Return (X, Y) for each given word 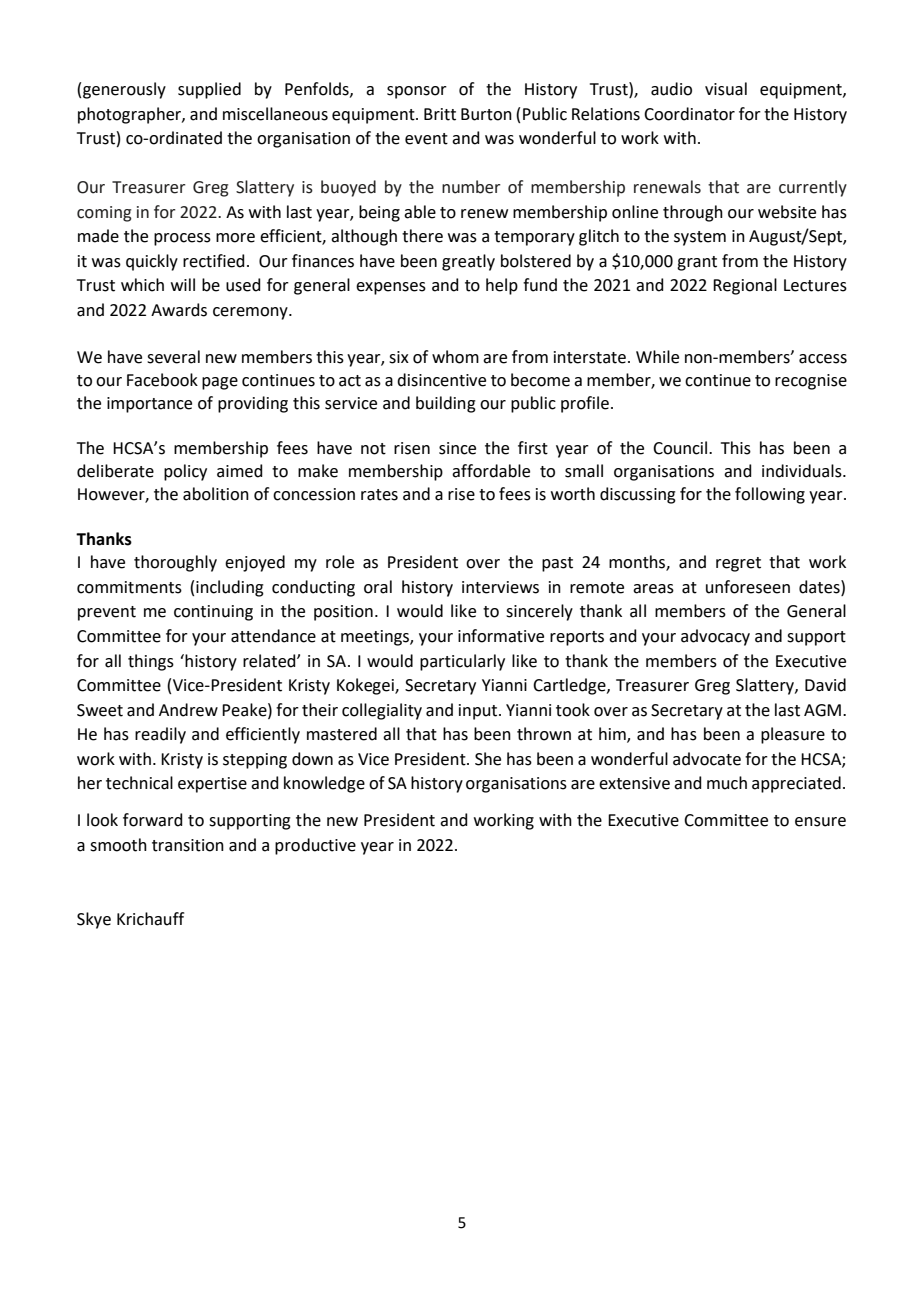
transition (188, 845)
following (770, 495)
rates (379, 495)
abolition (216, 494)
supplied (209, 90)
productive (315, 846)
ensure (820, 822)
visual (726, 89)
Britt (440, 114)
